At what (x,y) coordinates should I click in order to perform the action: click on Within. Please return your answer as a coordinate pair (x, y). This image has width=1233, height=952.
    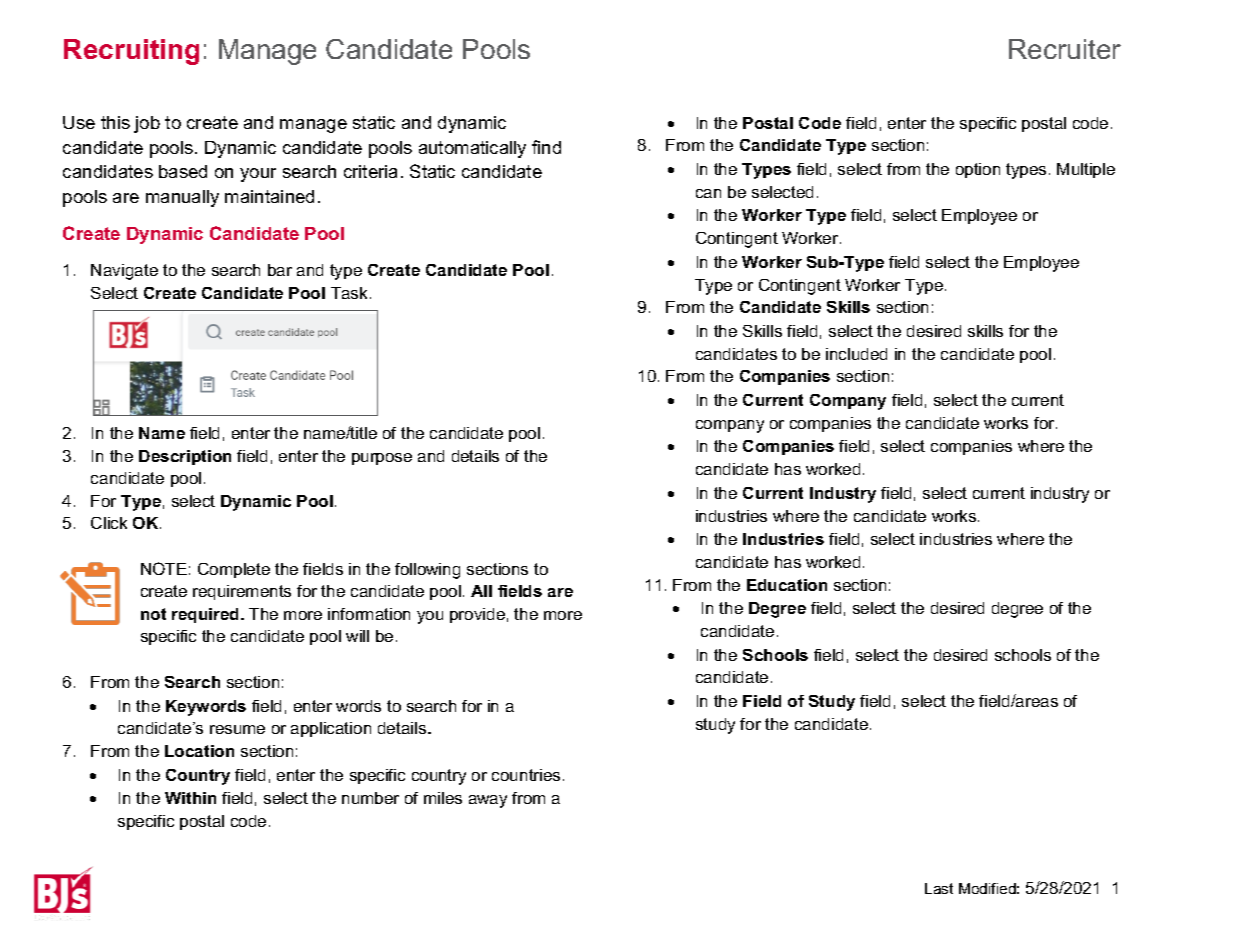
    Looking at the image, I should click on (190, 798).
